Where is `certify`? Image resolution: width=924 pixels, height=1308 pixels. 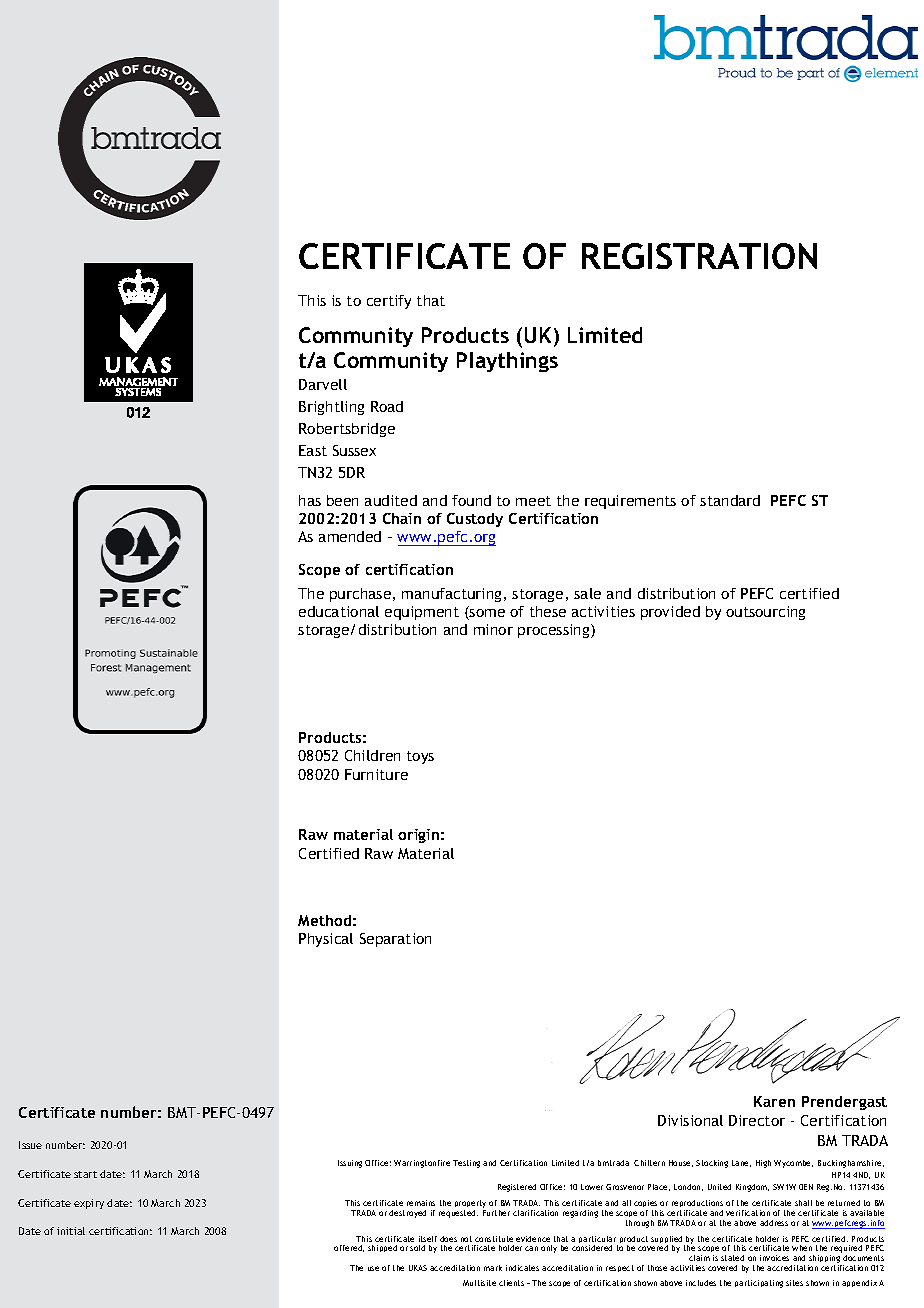 certify is located at coordinates (389, 302).
